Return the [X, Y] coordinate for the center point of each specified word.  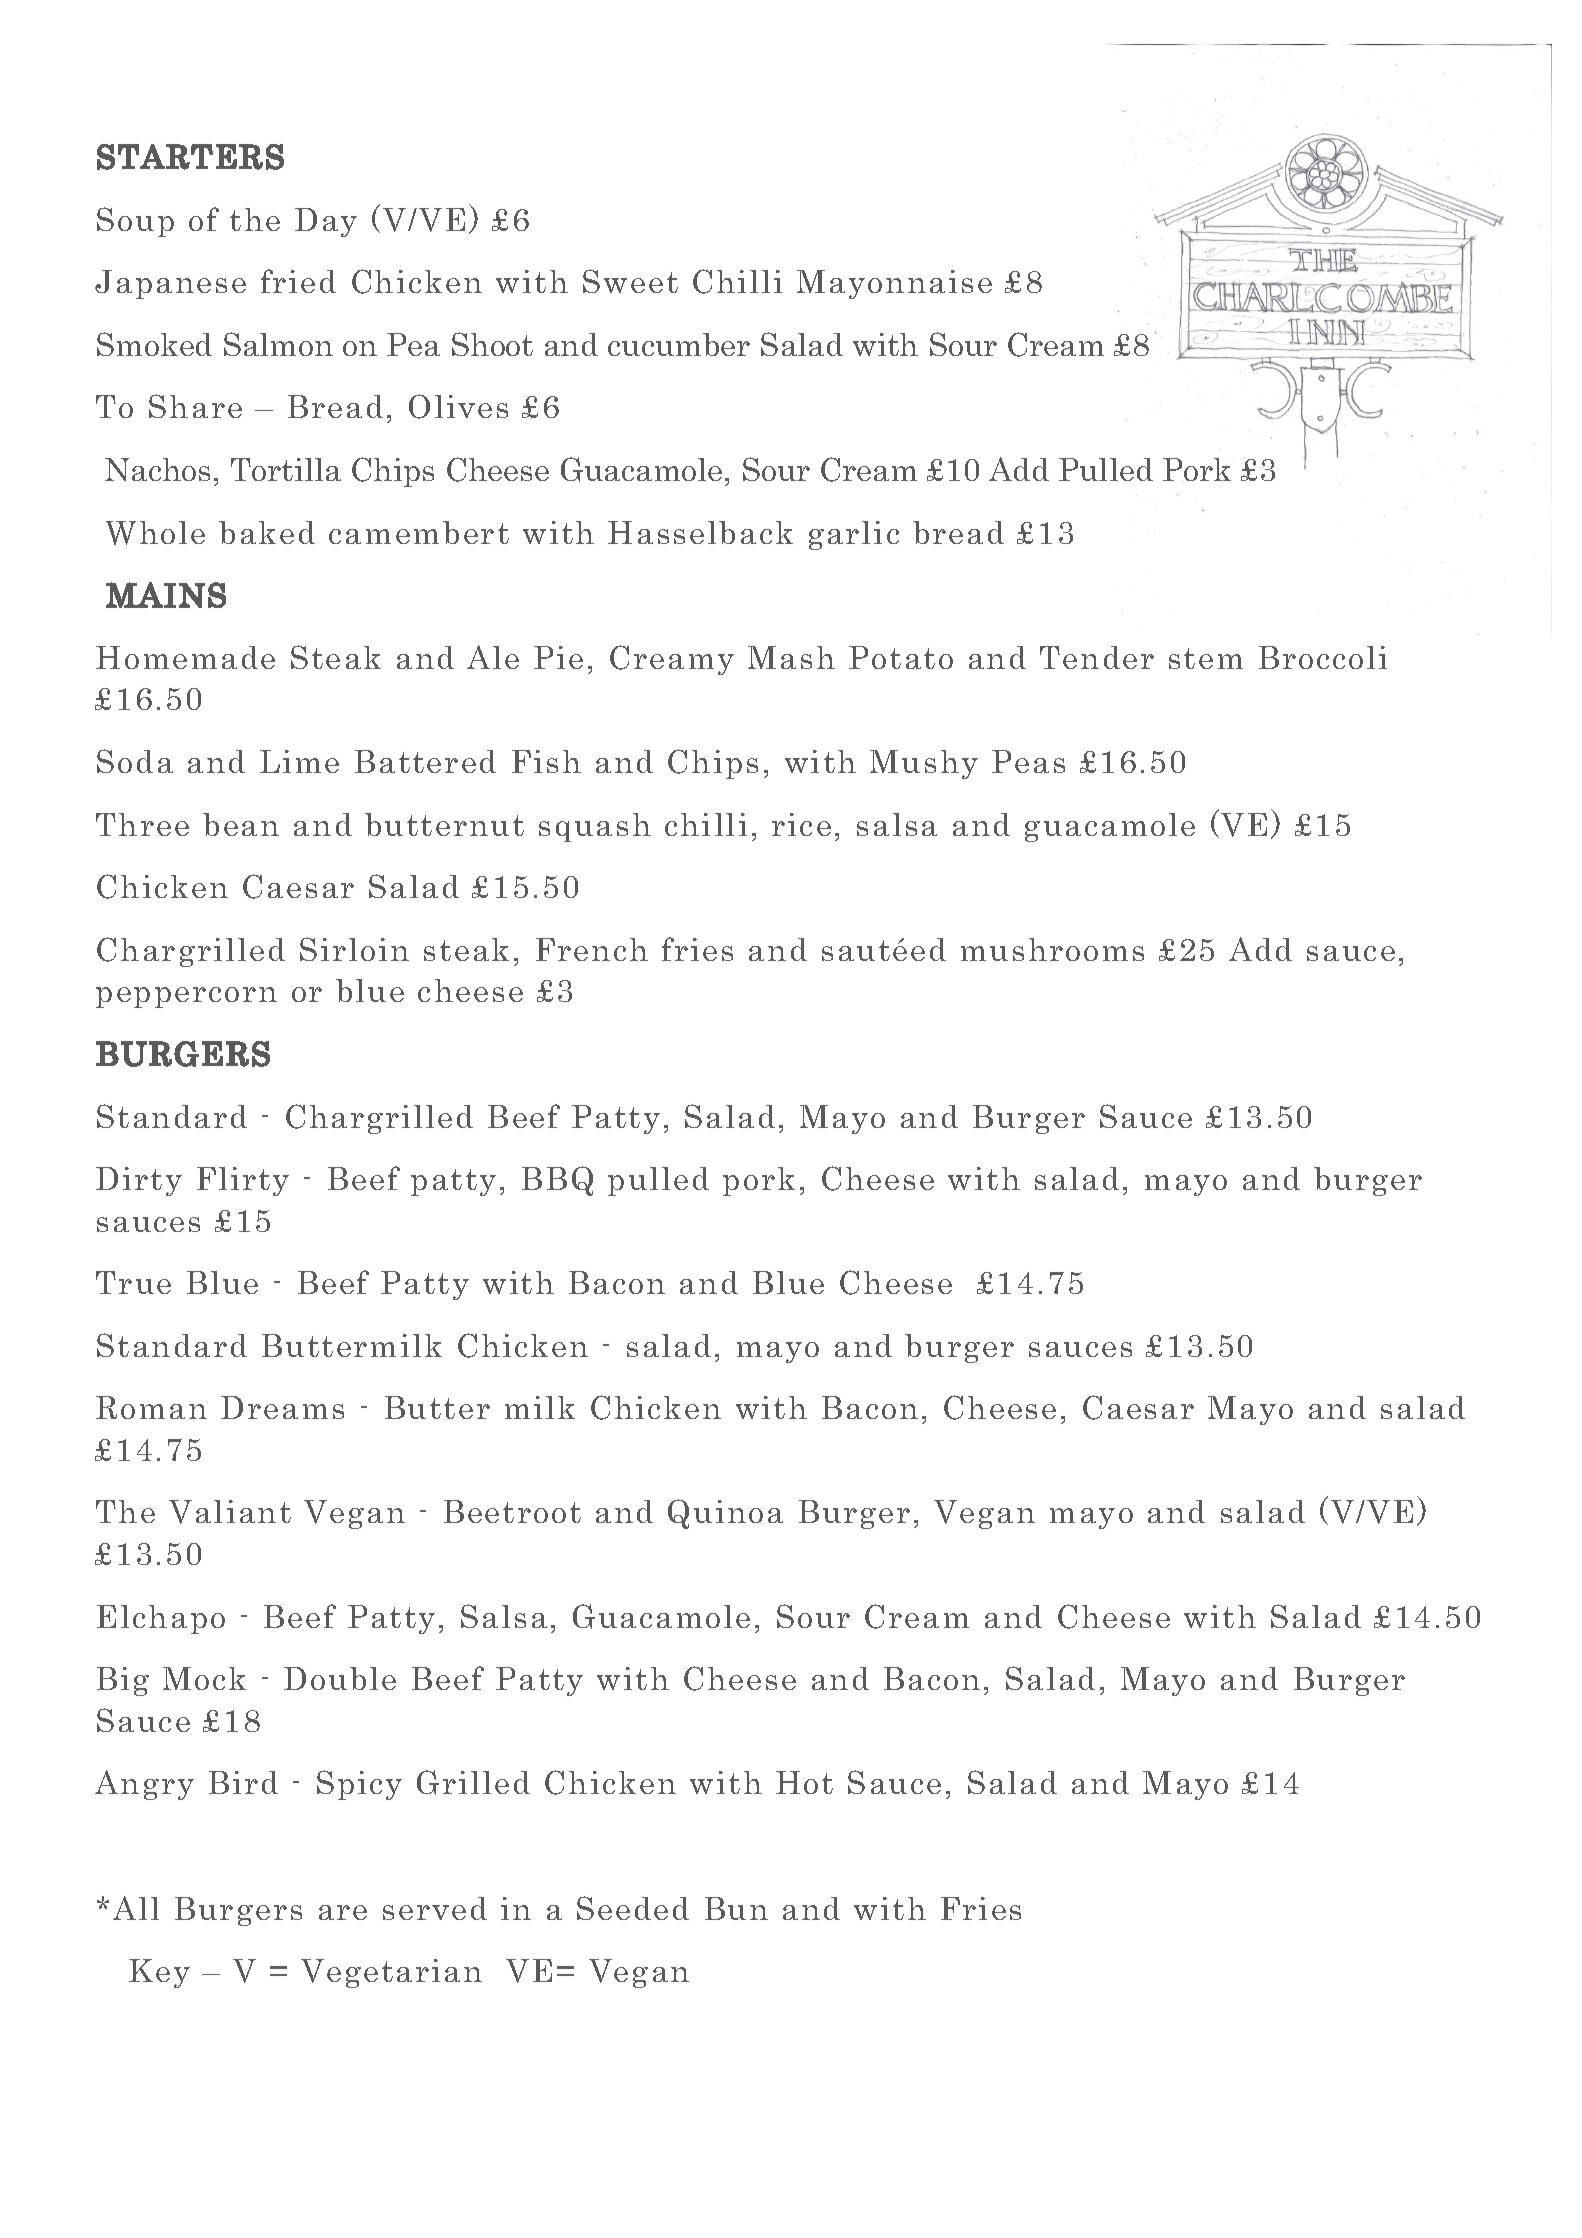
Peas [1028, 761]
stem [1206, 658]
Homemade [185, 657]
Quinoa [725, 1514]
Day [326, 222]
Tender [1097, 657]
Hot [804, 1782]
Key [159, 1973]
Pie [558, 657]
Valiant [230, 1512]
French [592, 949]
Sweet [630, 281]
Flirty [243, 1181]
